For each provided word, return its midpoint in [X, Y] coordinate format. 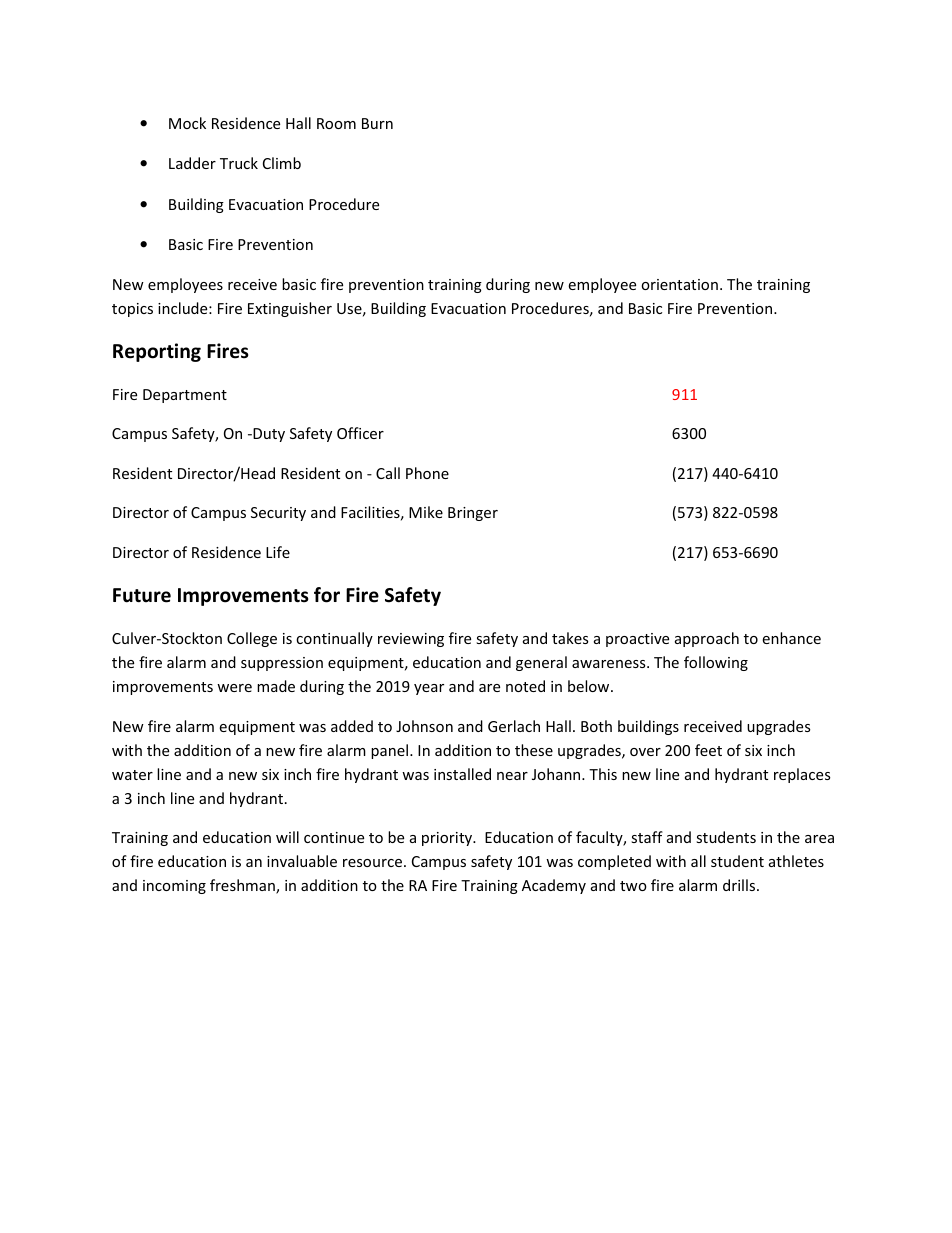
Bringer [473, 514]
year [429, 689]
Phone [427, 473]
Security [278, 514]
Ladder [192, 163]
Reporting [157, 352]
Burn [377, 123]
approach [707, 639]
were [234, 688]
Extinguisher [290, 309]
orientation [679, 284]
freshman [243, 886]
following [716, 663]
